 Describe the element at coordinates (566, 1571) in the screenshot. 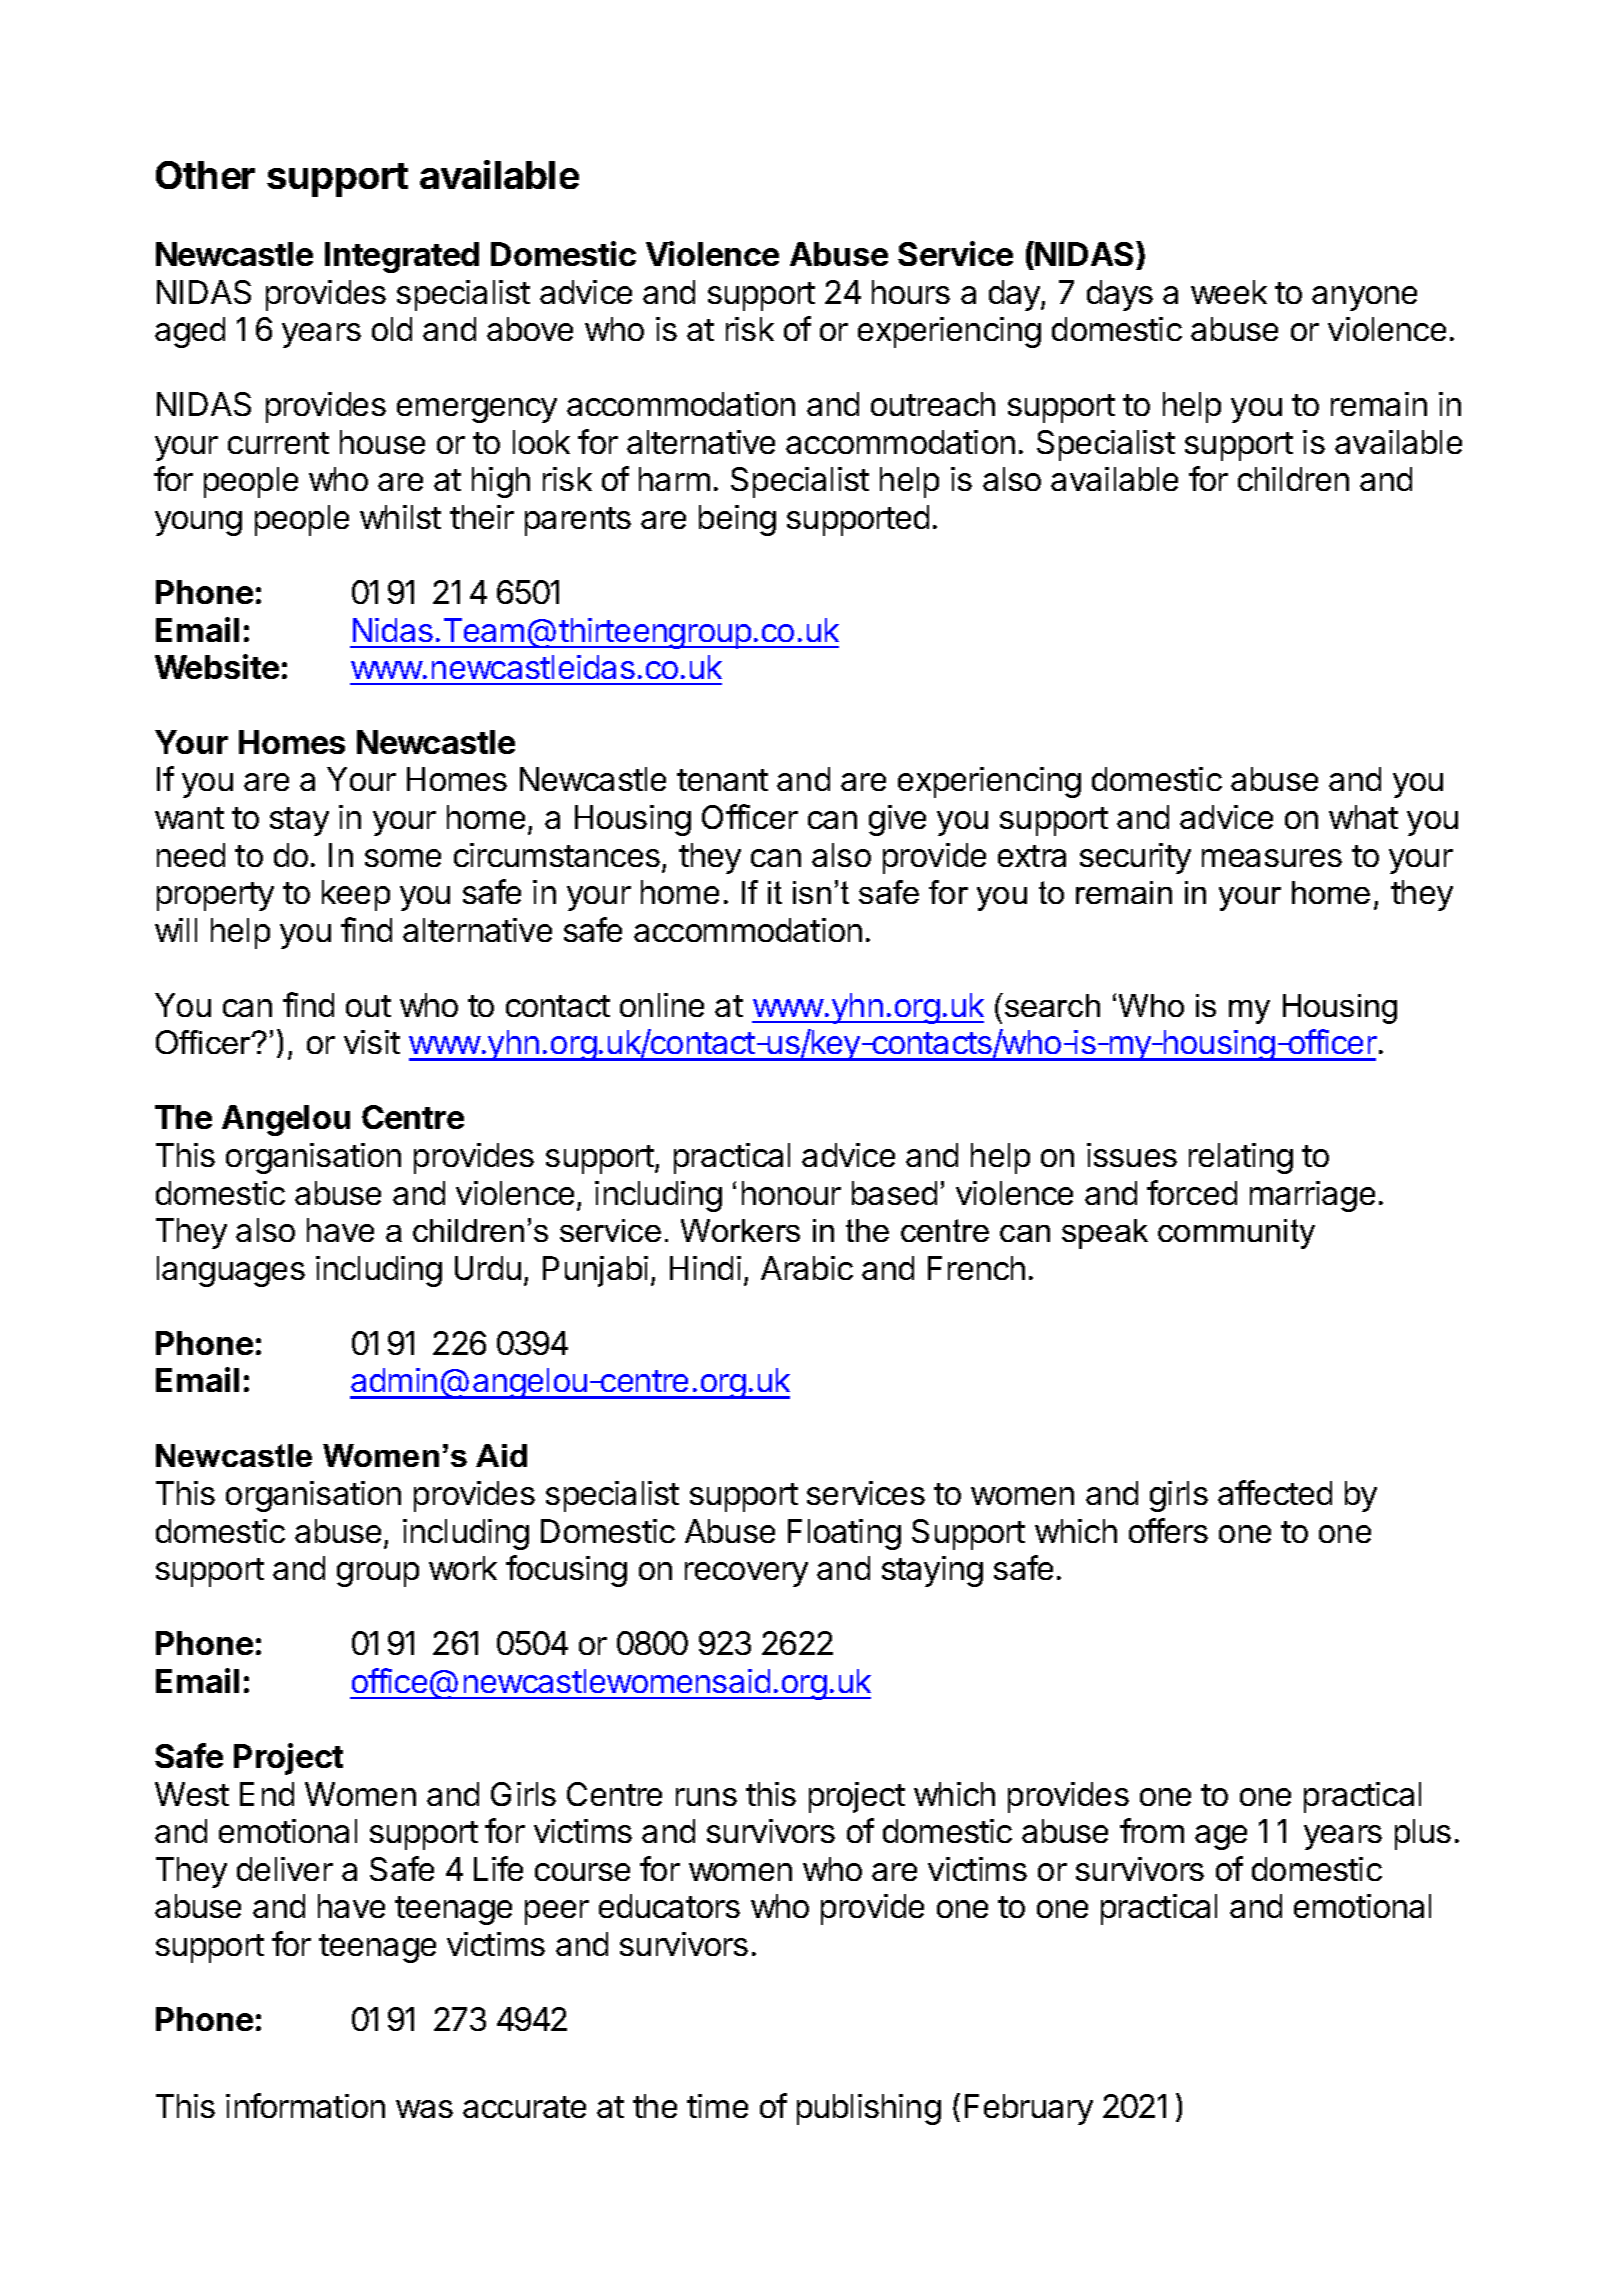

I see `focusing` at that location.
